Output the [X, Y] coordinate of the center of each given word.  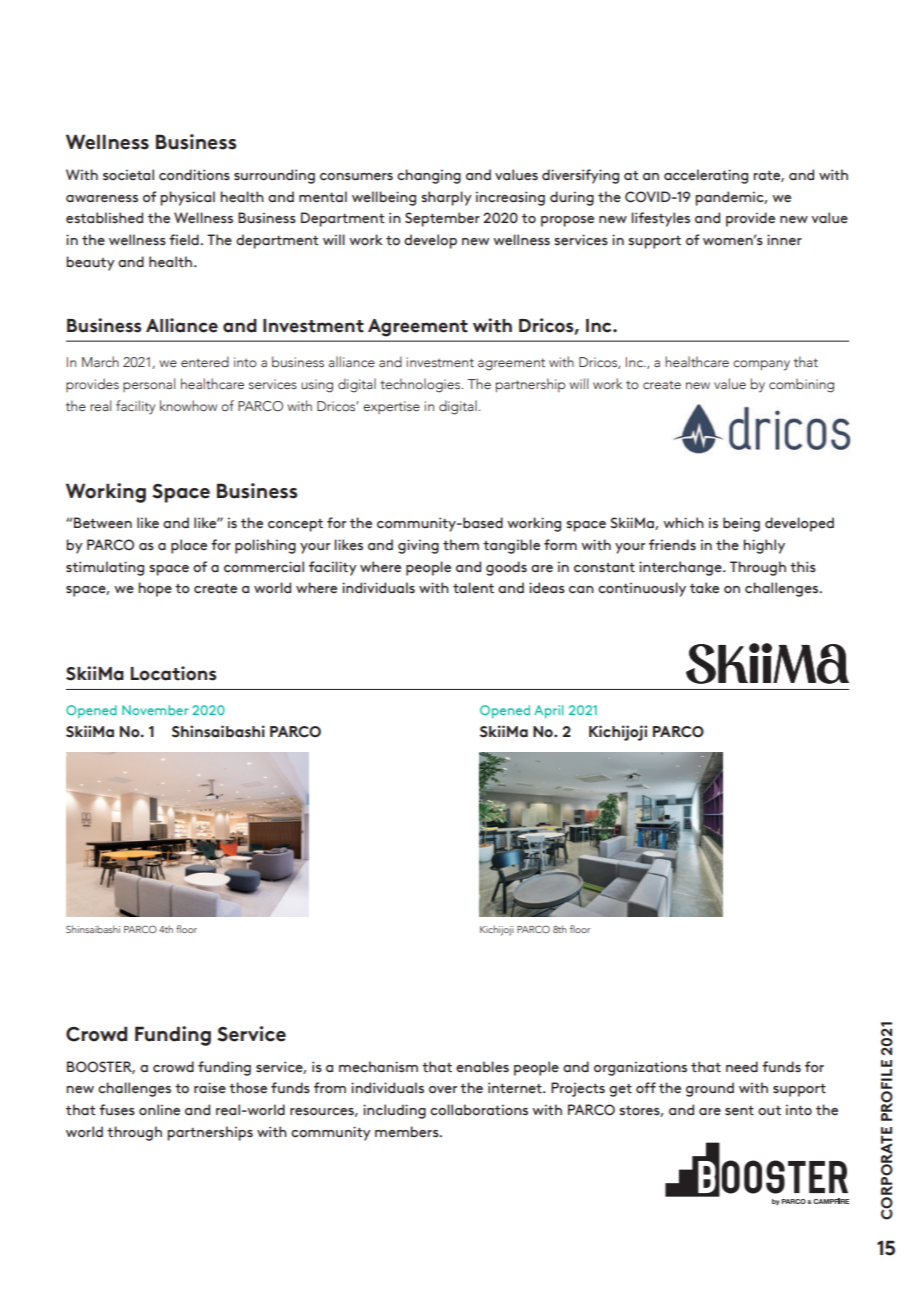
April [548, 711]
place [189, 546]
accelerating [706, 176]
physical [187, 198]
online [159, 1109]
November [155, 710]
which [683, 522]
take [704, 588]
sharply [446, 198]
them [461, 545]
